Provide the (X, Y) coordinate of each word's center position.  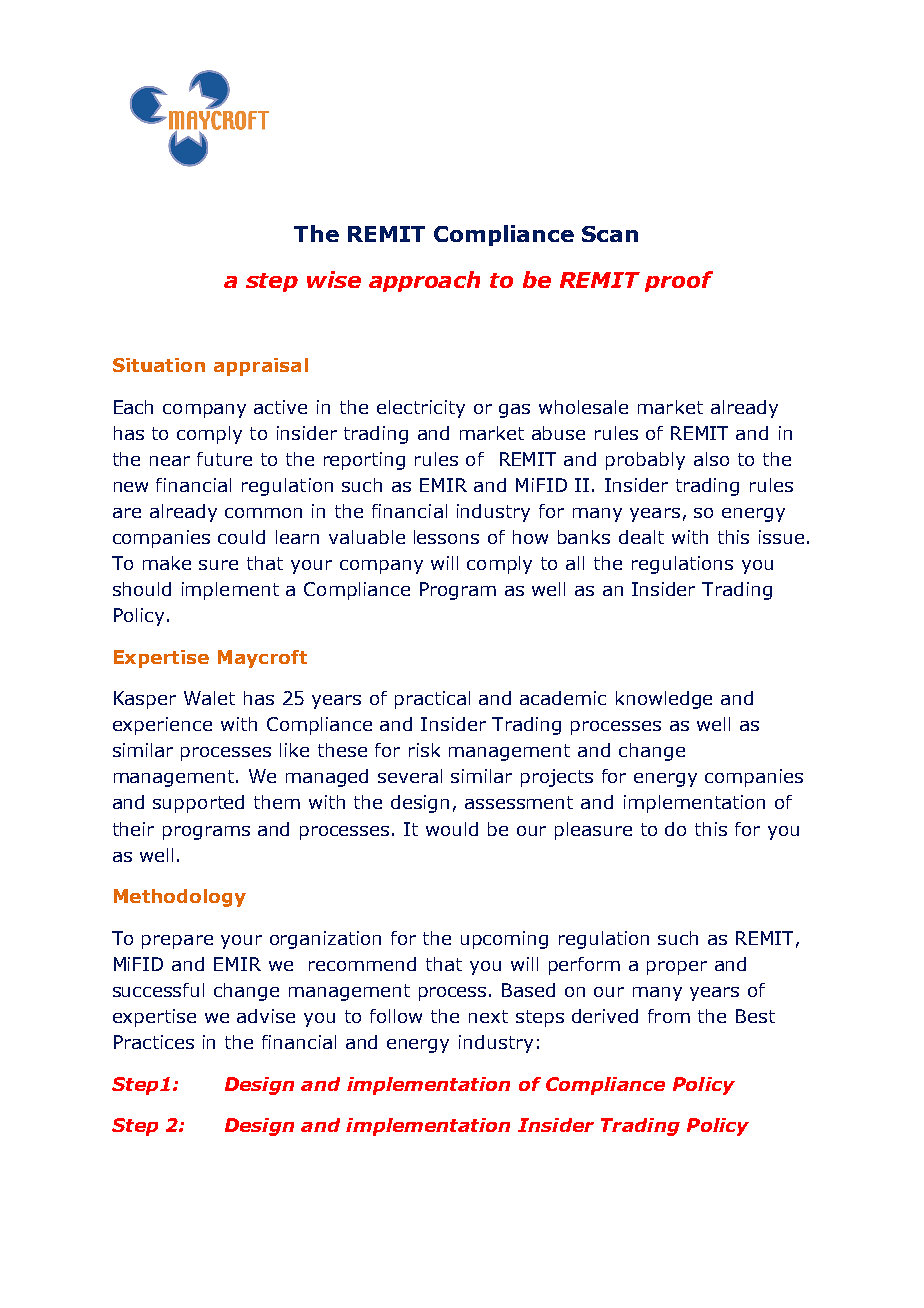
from (669, 1016)
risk (424, 750)
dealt (641, 537)
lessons (446, 537)
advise (266, 1016)
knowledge (664, 700)
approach (424, 281)
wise (334, 279)
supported (198, 804)
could (241, 537)
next (488, 1016)
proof (679, 281)
